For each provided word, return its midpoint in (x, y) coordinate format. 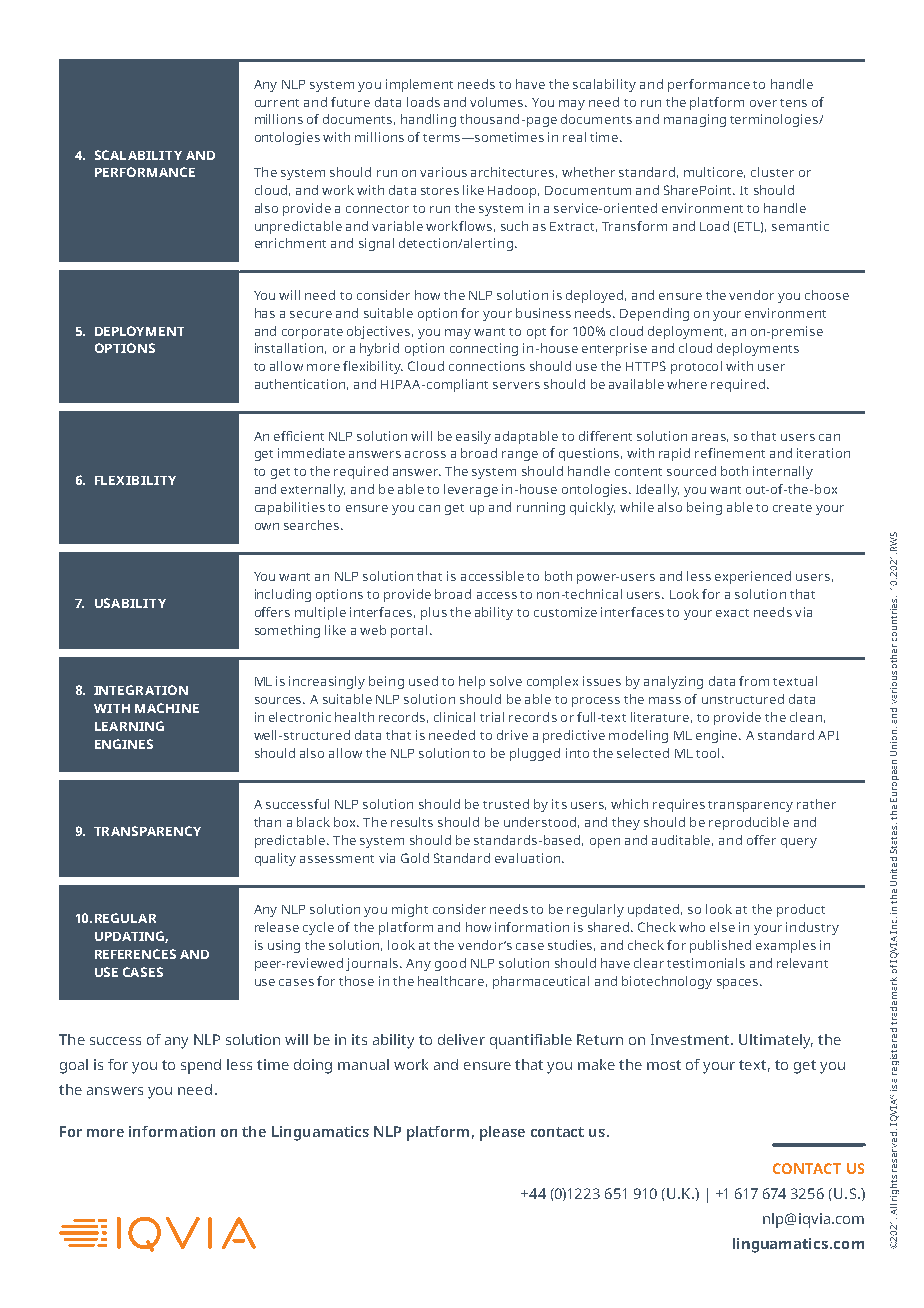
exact (732, 613)
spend (201, 1066)
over (763, 103)
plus (434, 613)
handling (428, 120)
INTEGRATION (141, 690)
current (277, 103)
